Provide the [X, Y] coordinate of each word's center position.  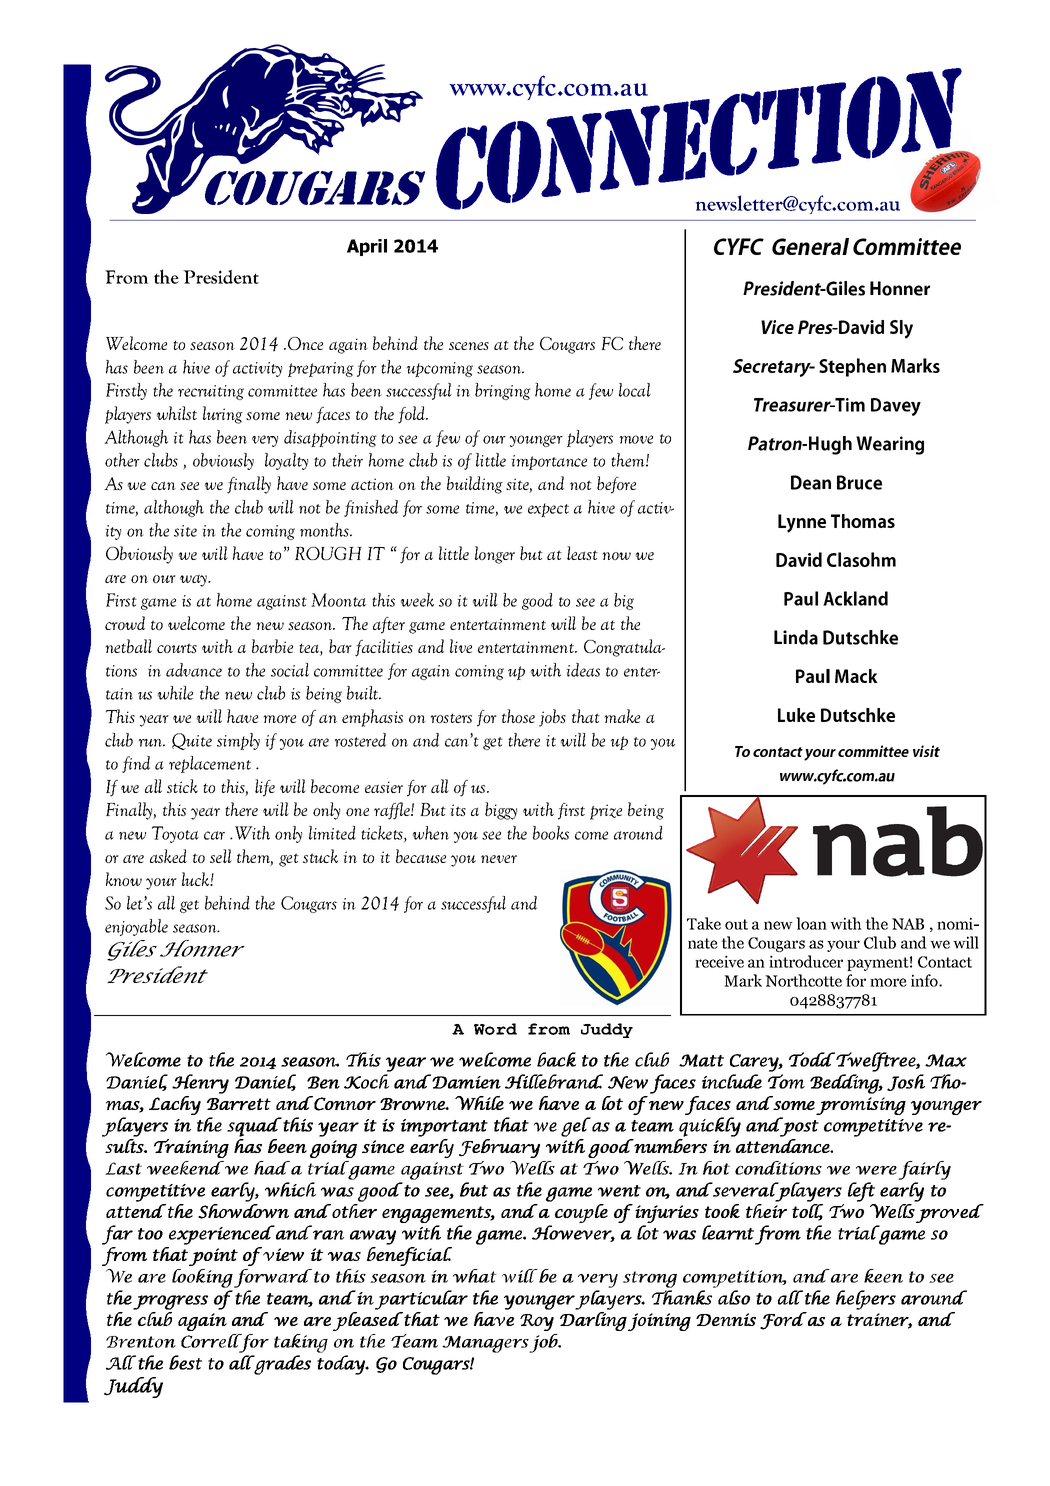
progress [170, 1302]
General [810, 246]
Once [305, 343]
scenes [469, 346]
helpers [866, 1300]
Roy [537, 1322]
